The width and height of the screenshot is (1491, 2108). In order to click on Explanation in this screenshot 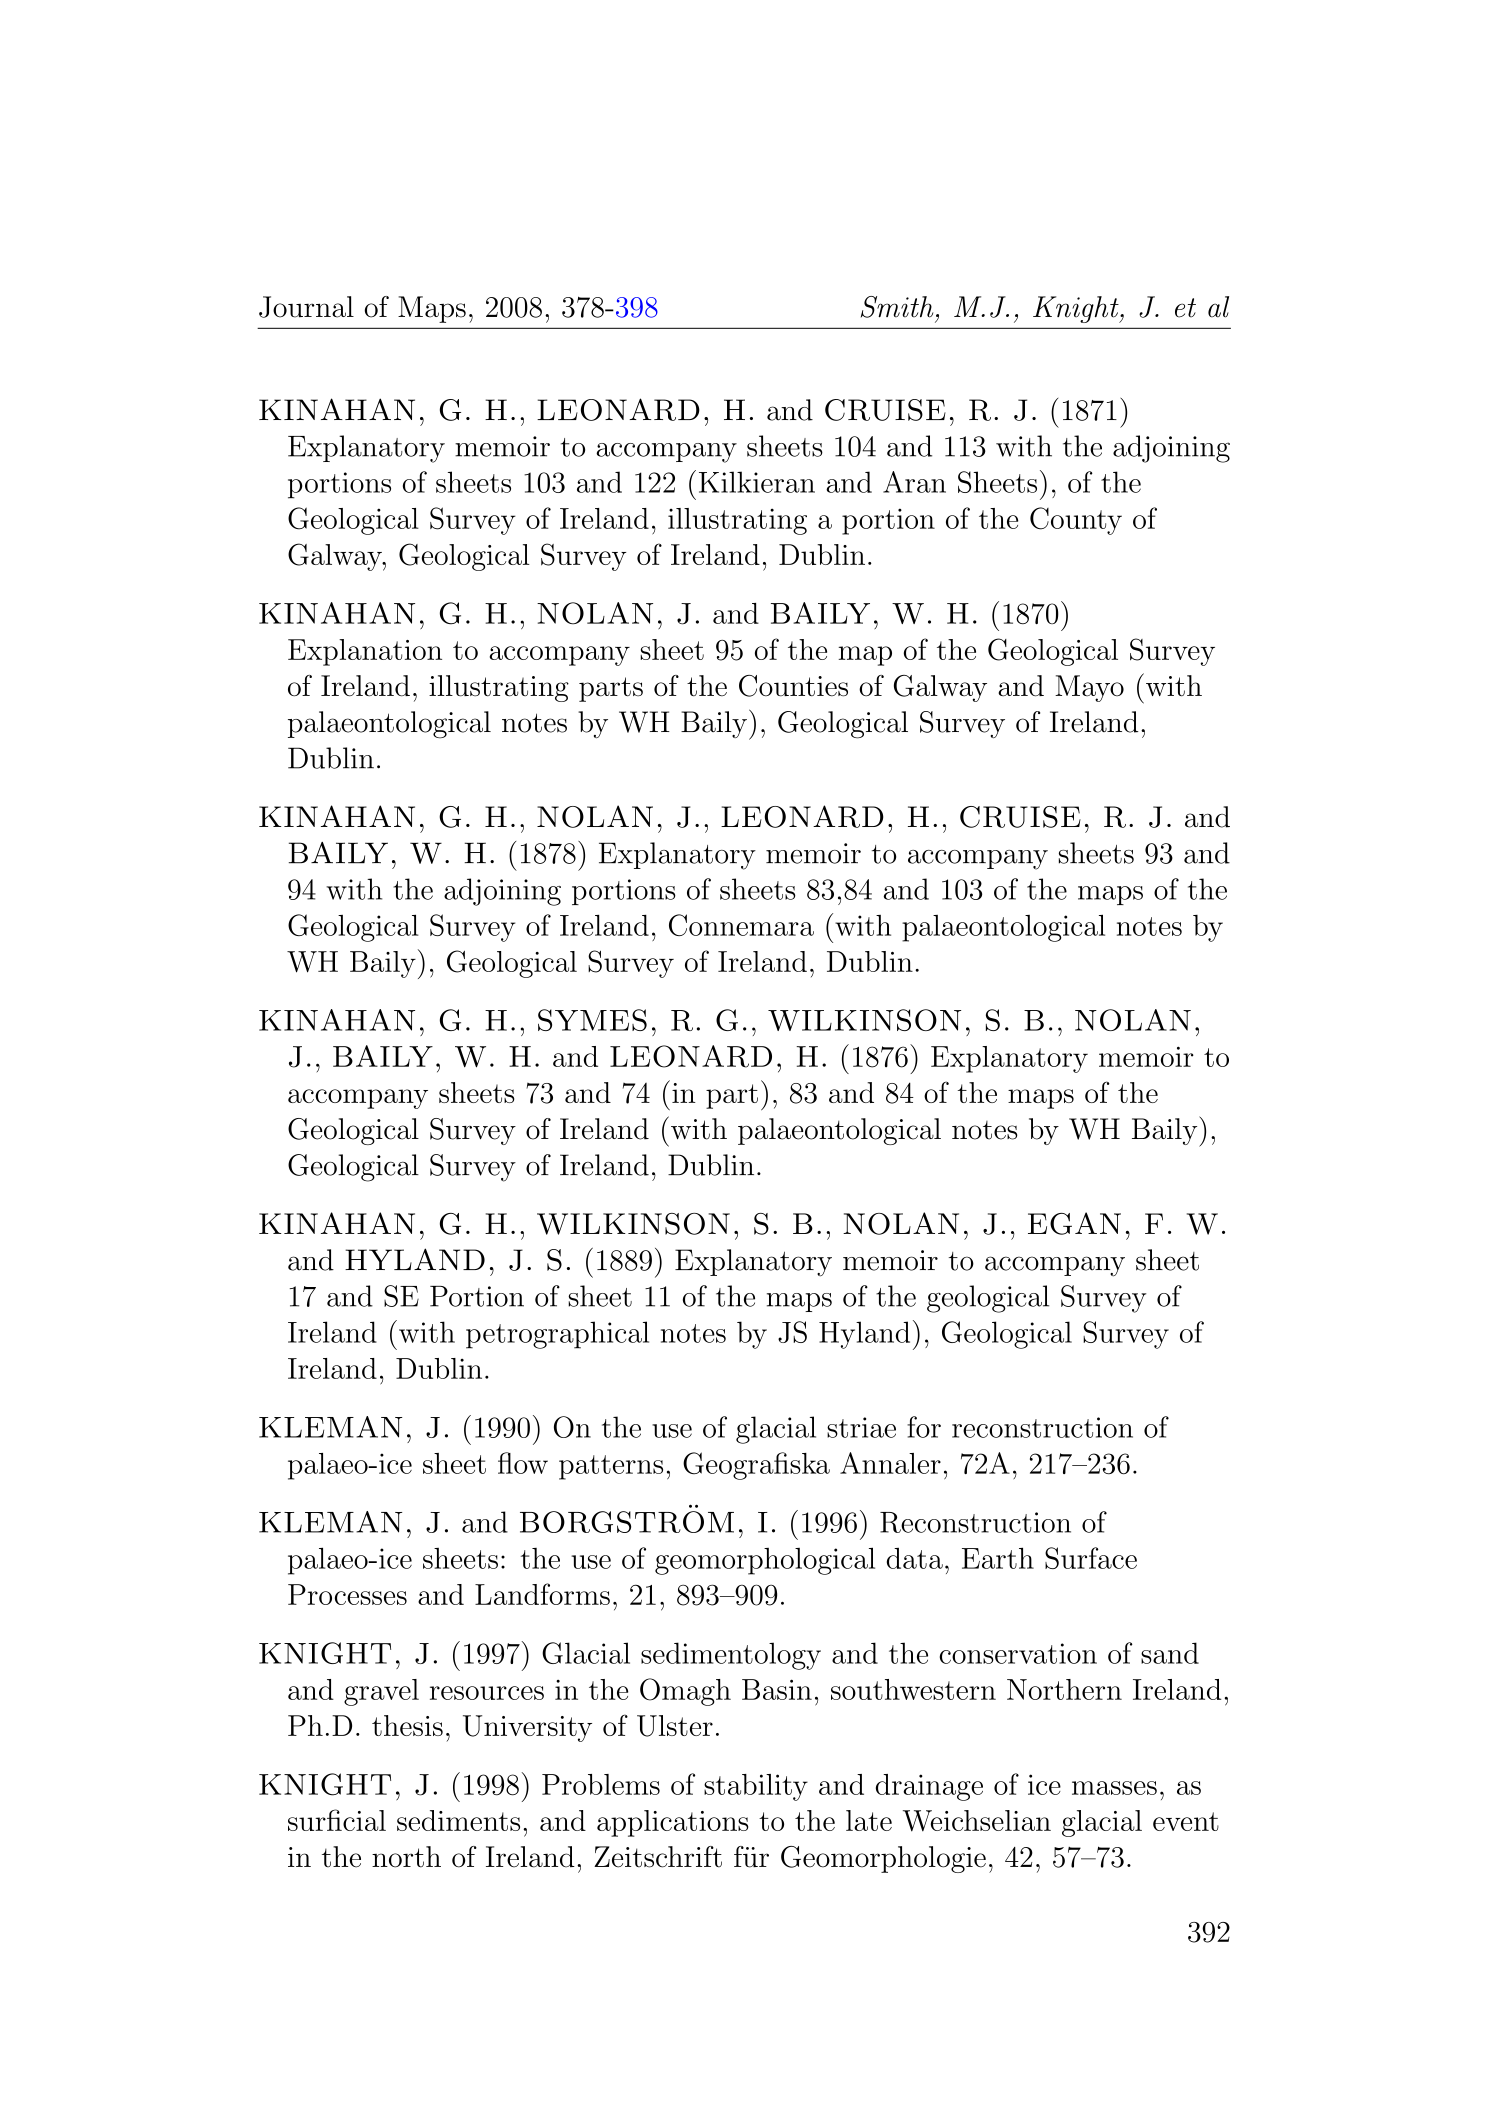, I will do `click(365, 652)`.
